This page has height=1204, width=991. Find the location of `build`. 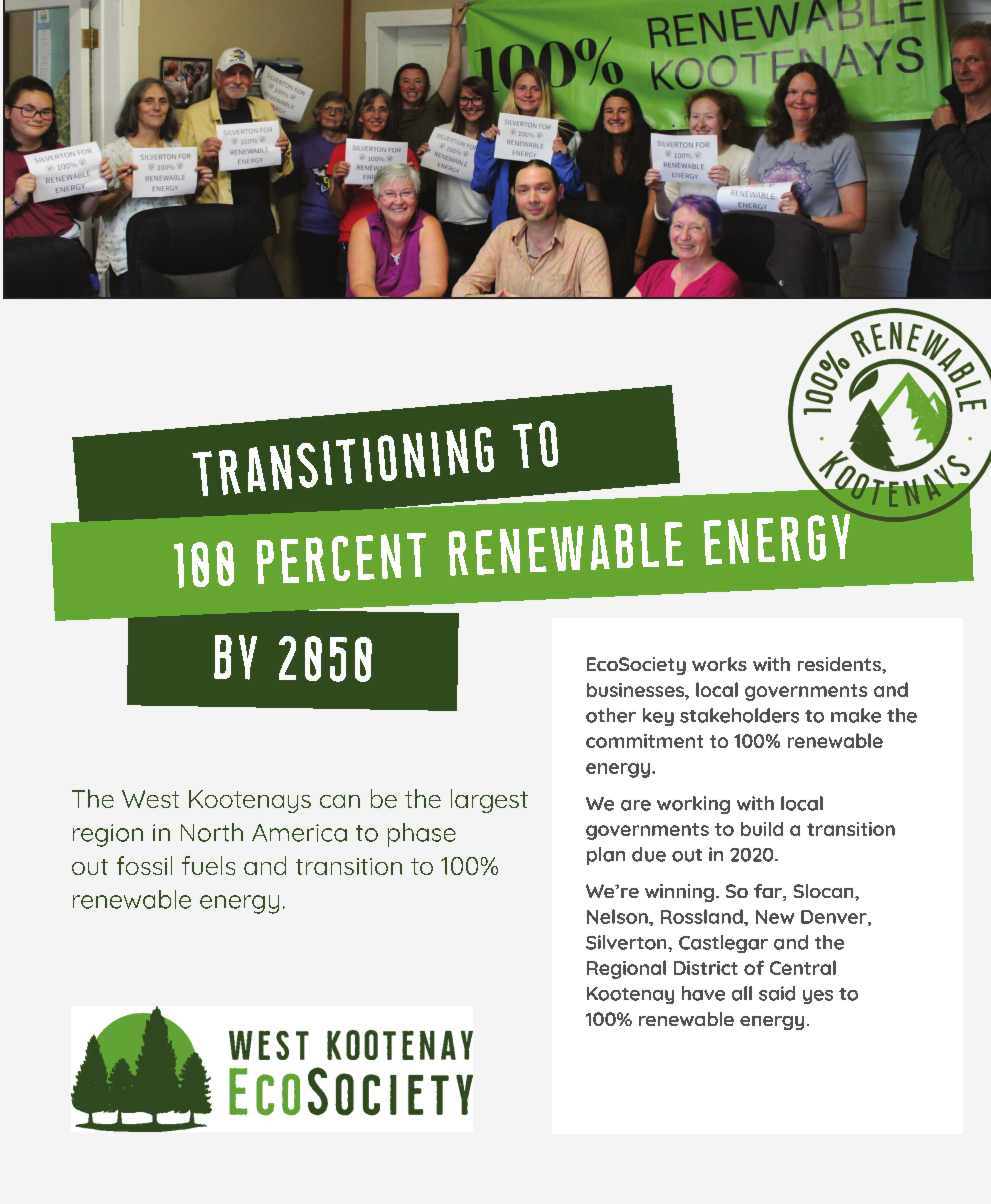

build is located at coordinates (762, 829).
